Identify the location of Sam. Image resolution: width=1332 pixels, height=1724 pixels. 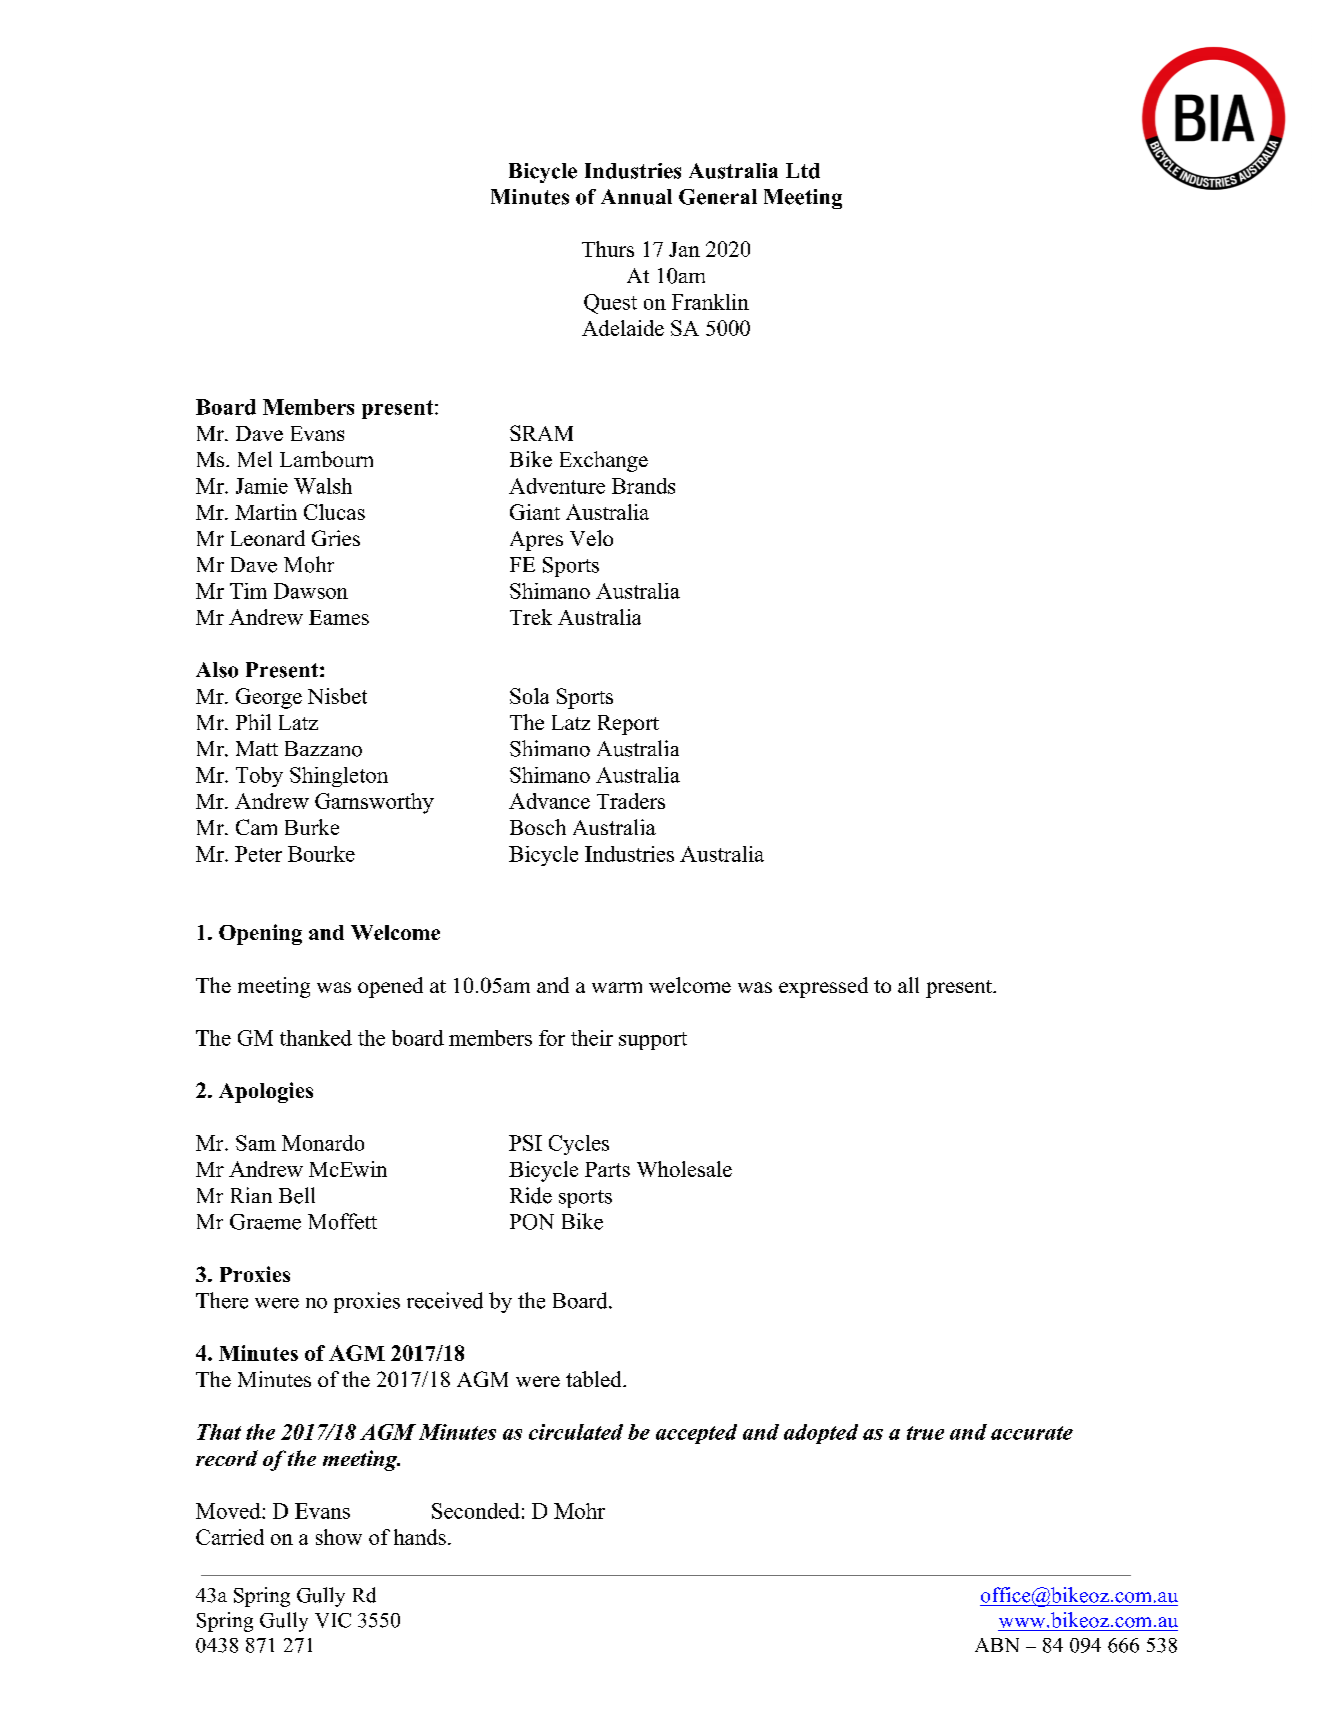
(256, 1143).
